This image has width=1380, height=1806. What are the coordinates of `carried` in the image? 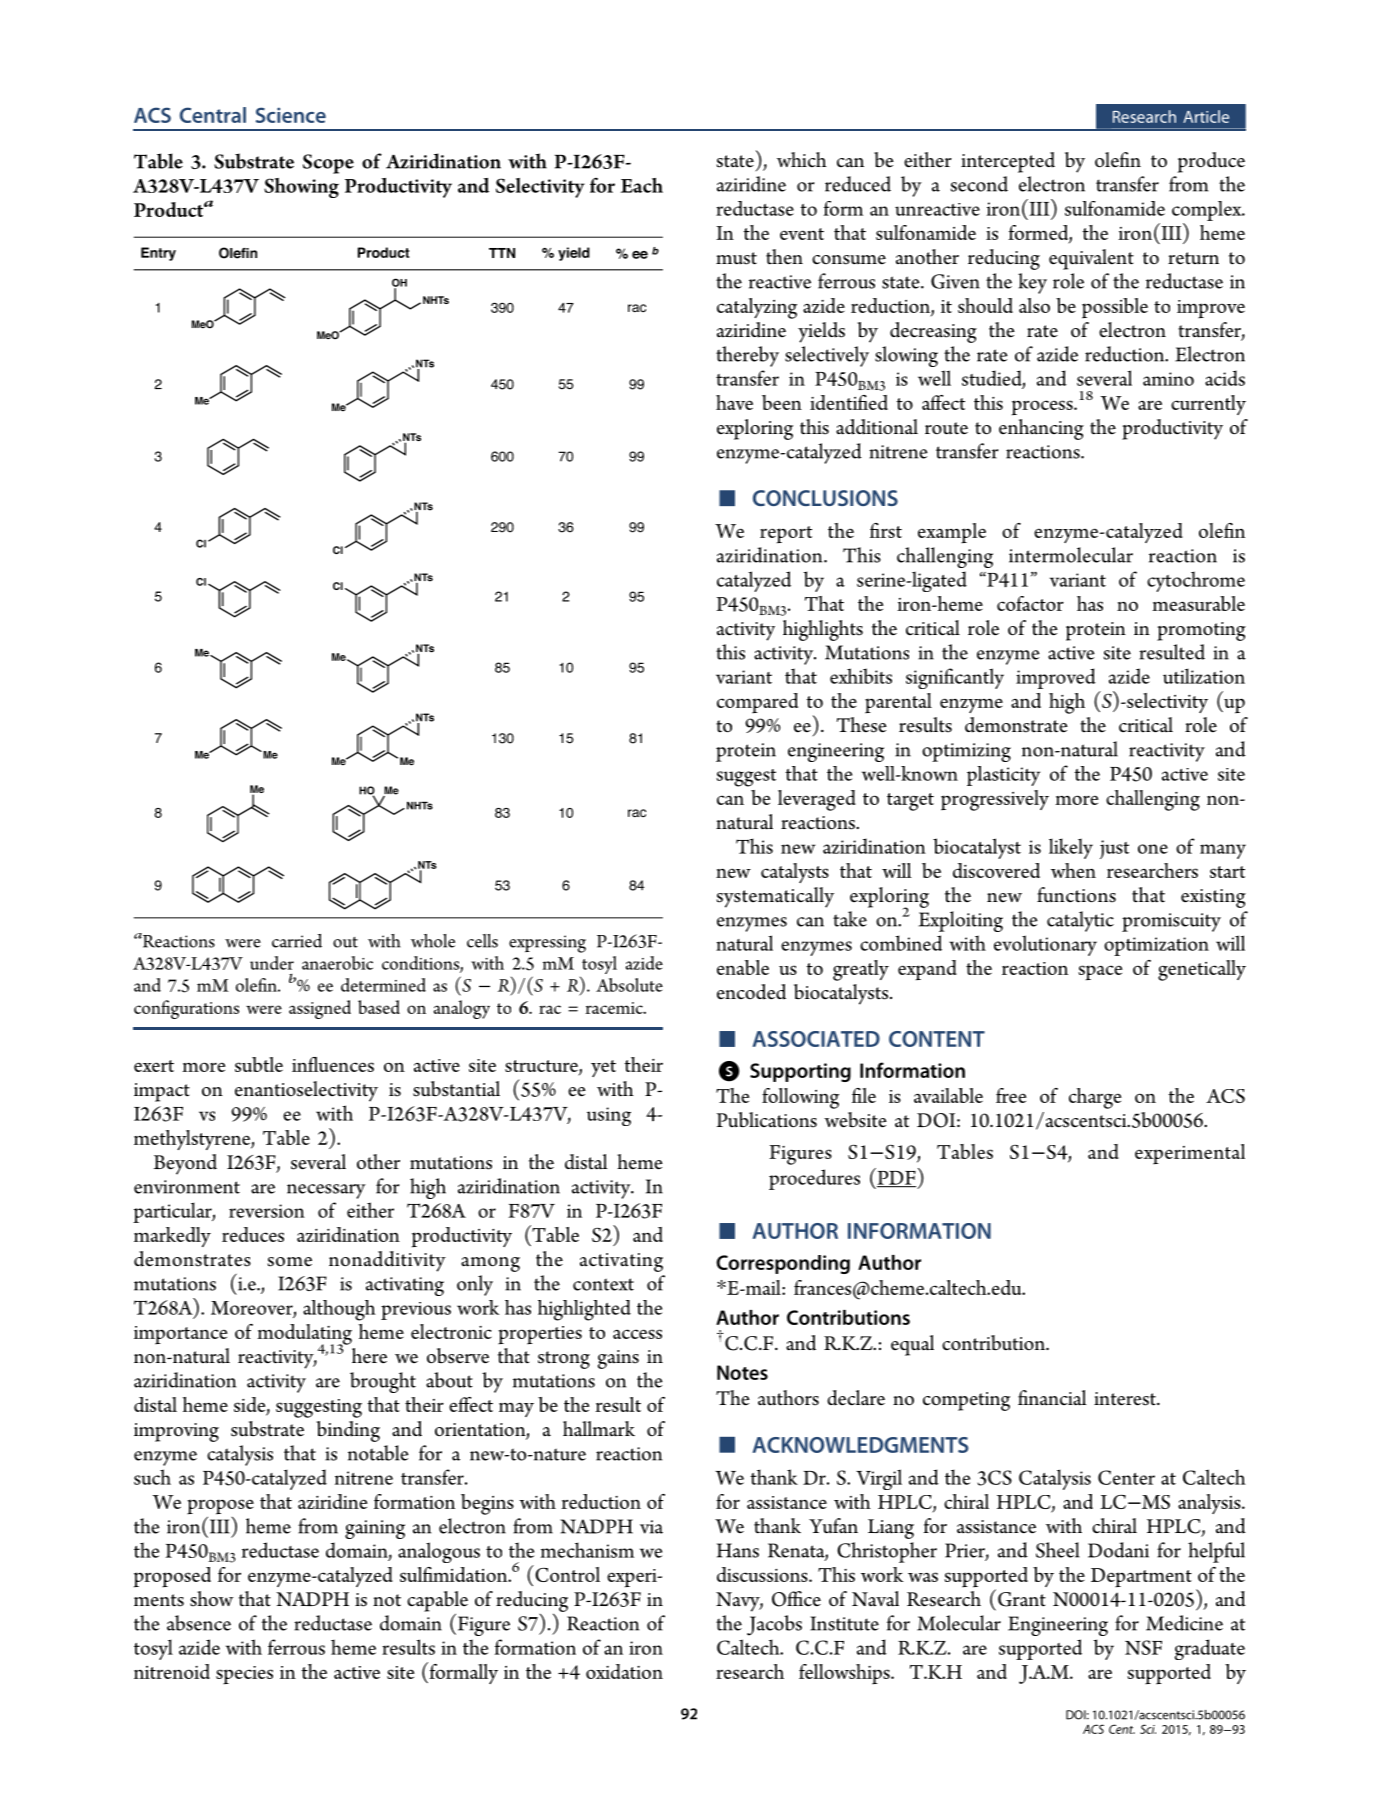 It's located at (297, 941).
